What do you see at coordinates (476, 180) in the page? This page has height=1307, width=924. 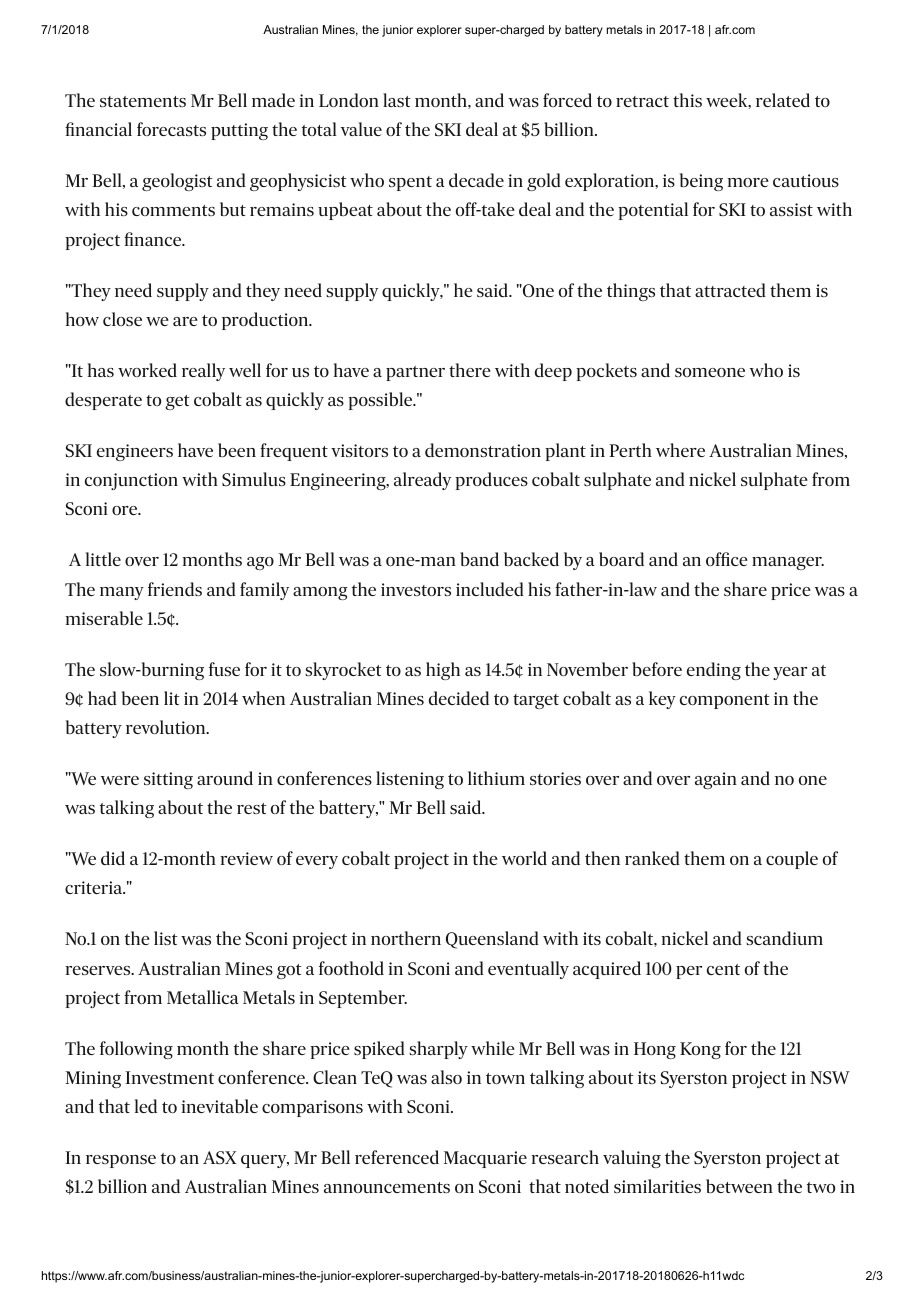 I see `decade` at bounding box center [476, 180].
